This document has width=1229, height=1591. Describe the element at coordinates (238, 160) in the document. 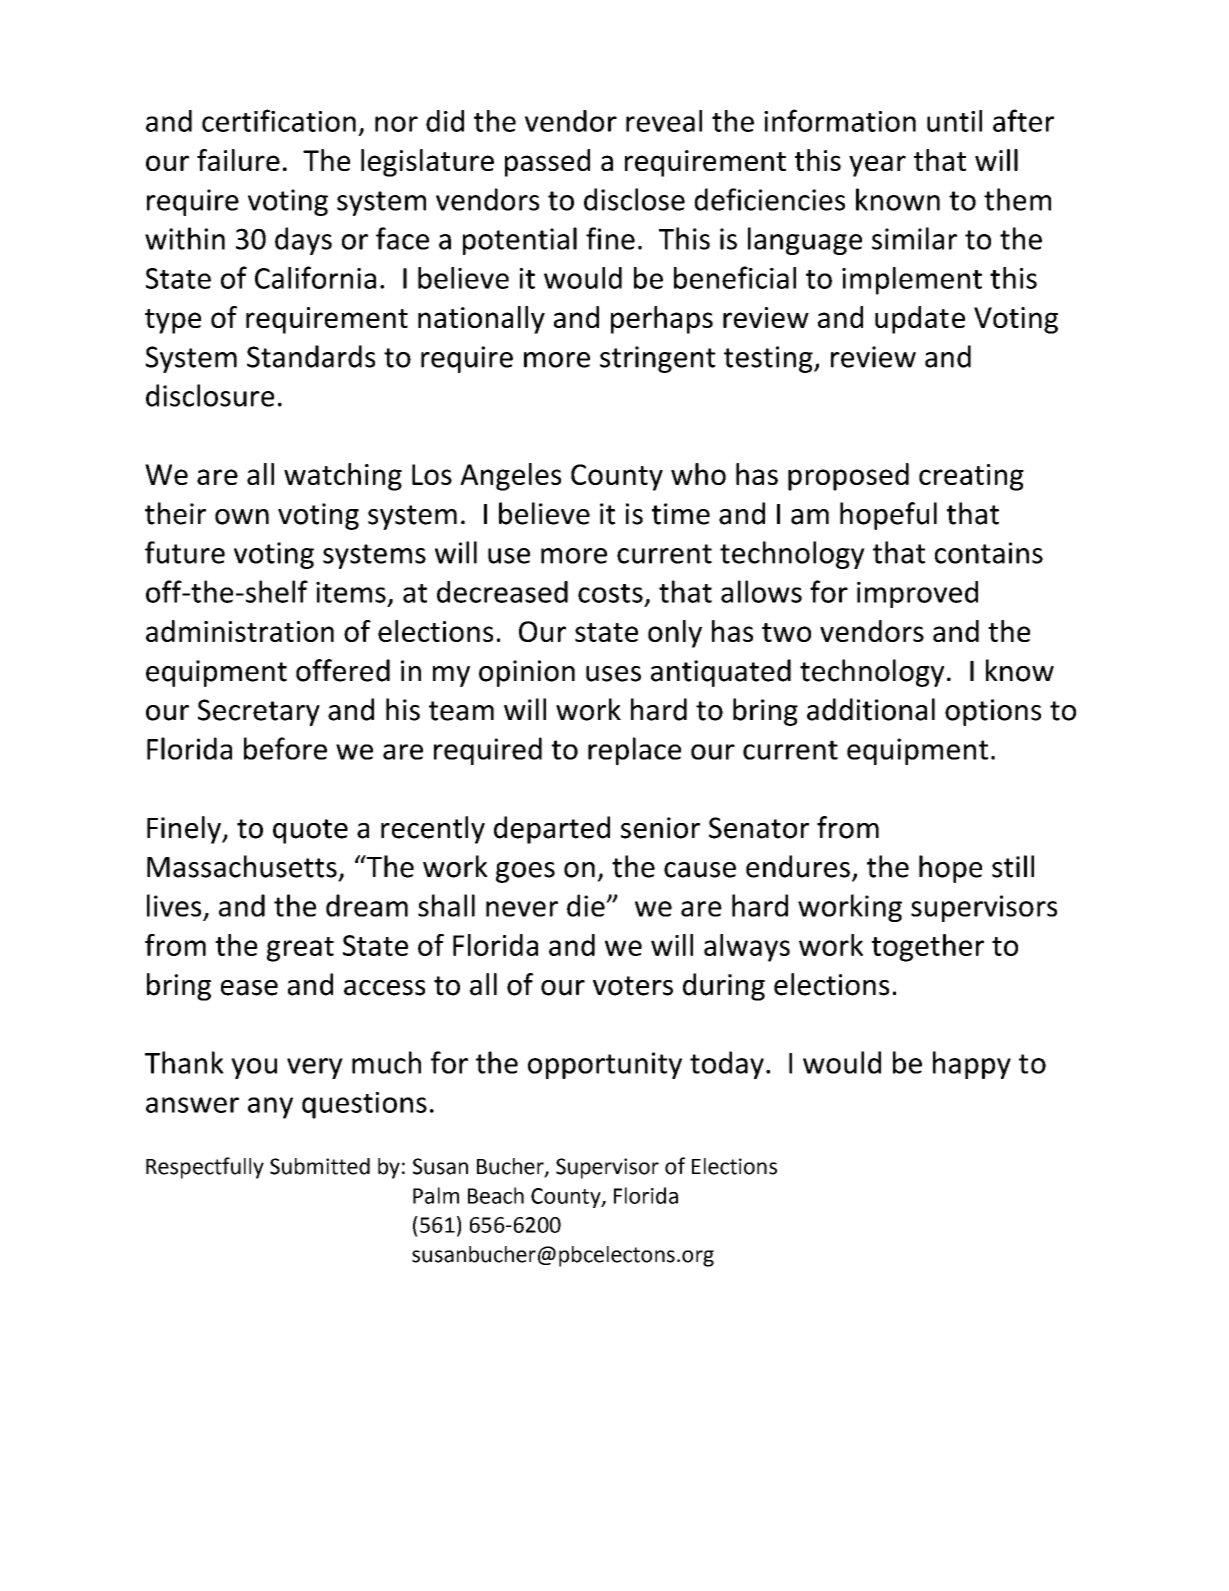

I see `failure` at that location.
